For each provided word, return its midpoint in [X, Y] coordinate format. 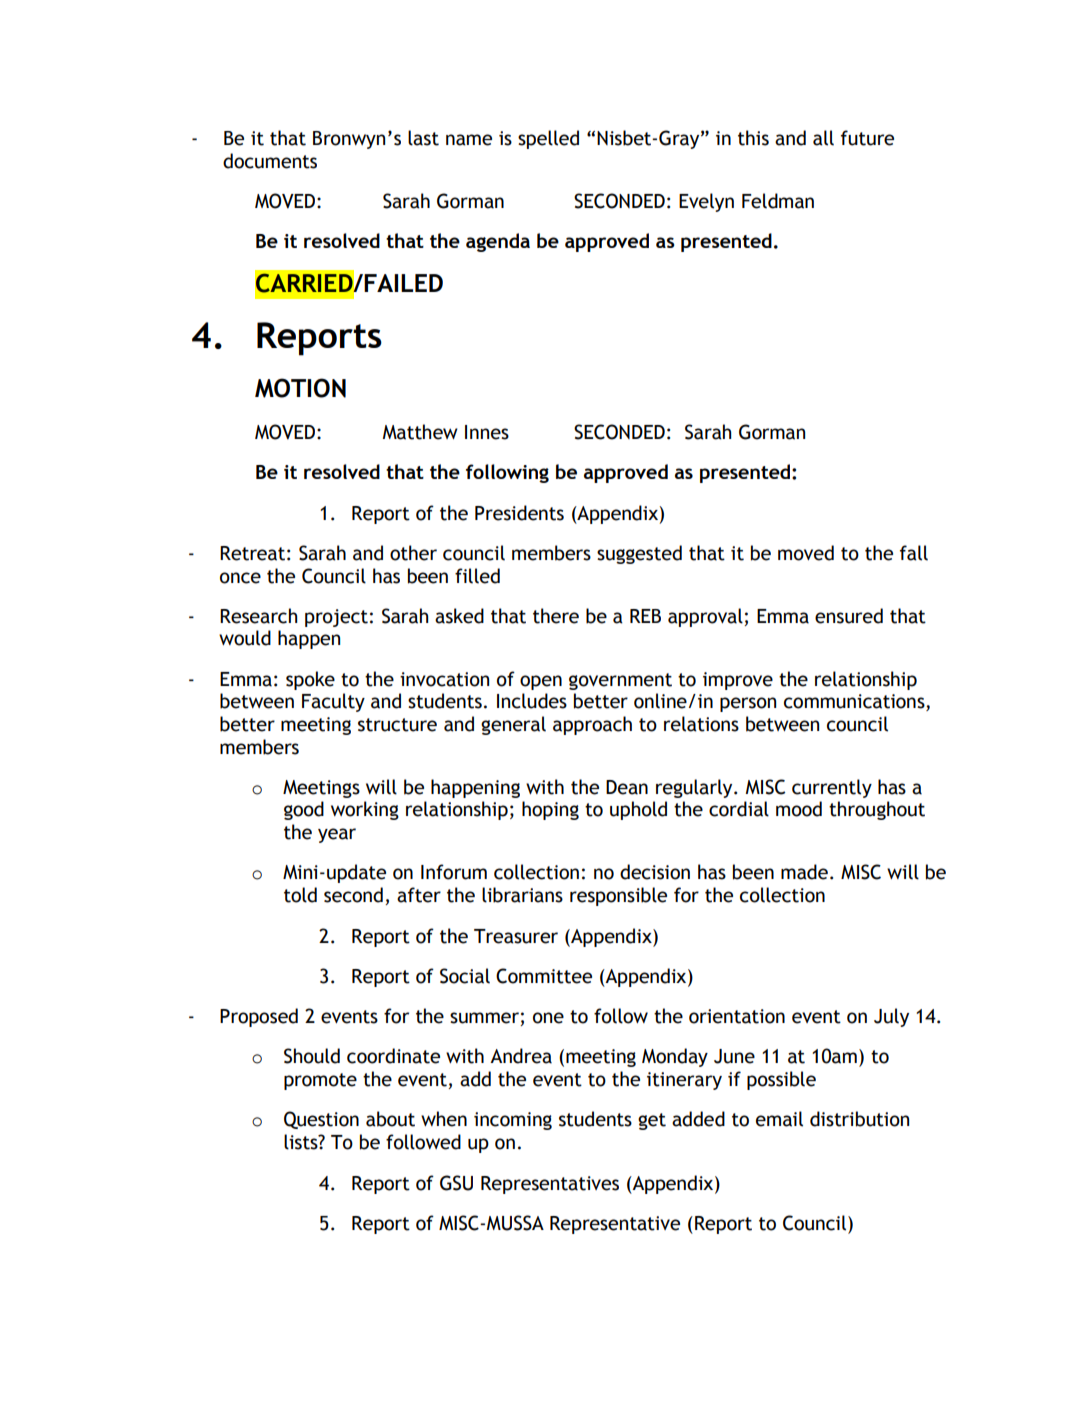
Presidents [519, 513]
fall [914, 553]
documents [270, 161]
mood [799, 809]
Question [321, 1120]
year [337, 835]
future [867, 138]
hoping [550, 810]
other [413, 553]
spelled [548, 139]
